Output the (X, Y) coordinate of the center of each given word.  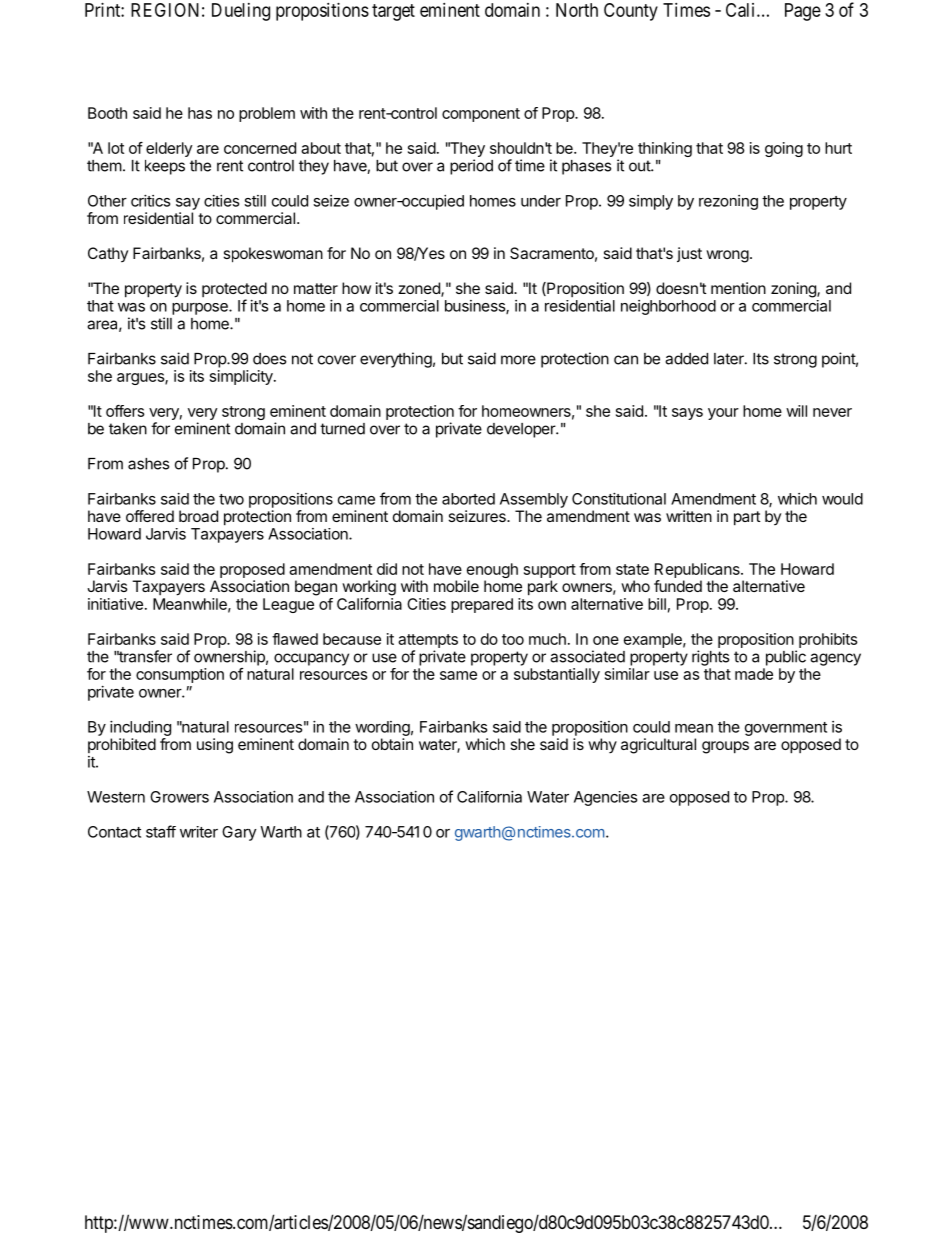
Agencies (605, 798)
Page (803, 12)
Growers (179, 797)
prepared (482, 605)
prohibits (828, 640)
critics (150, 201)
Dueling (241, 12)
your (723, 414)
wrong (727, 256)
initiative (115, 604)
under (541, 201)
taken (128, 429)
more (518, 360)
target (393, 12)
